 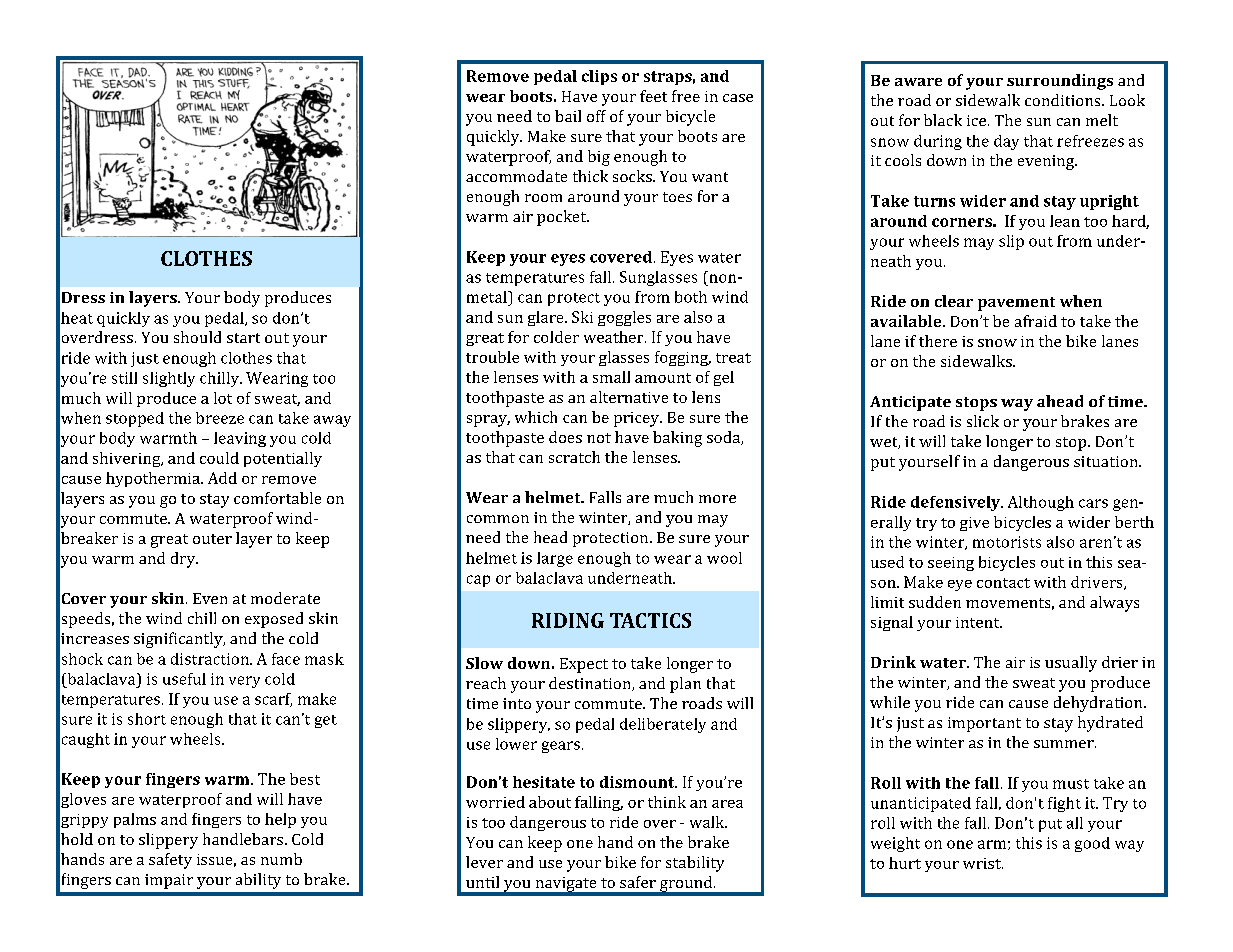 I want to click on very, so click(x=244, y=682).
